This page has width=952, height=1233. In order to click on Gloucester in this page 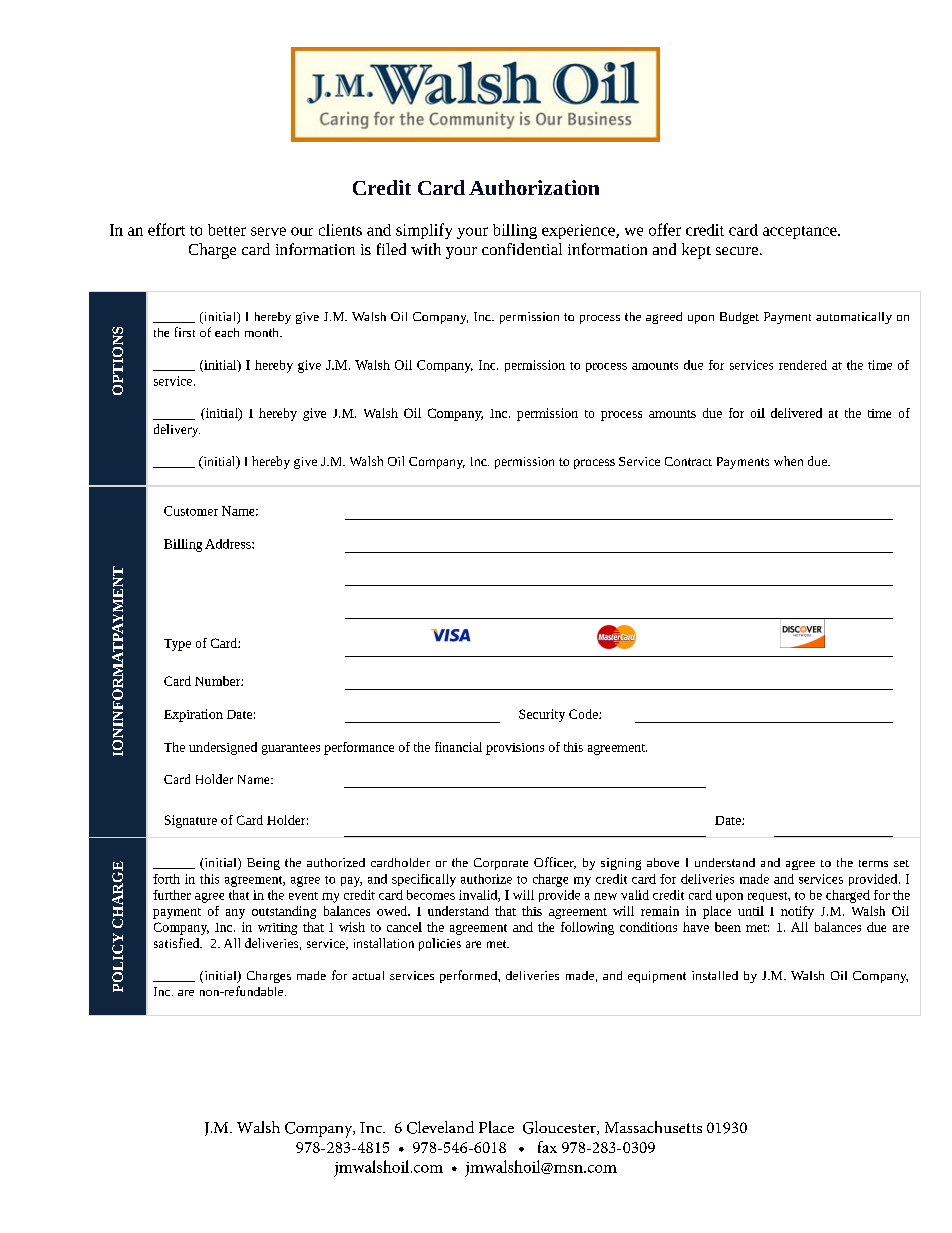, I will do `click(560, 1128)`.
